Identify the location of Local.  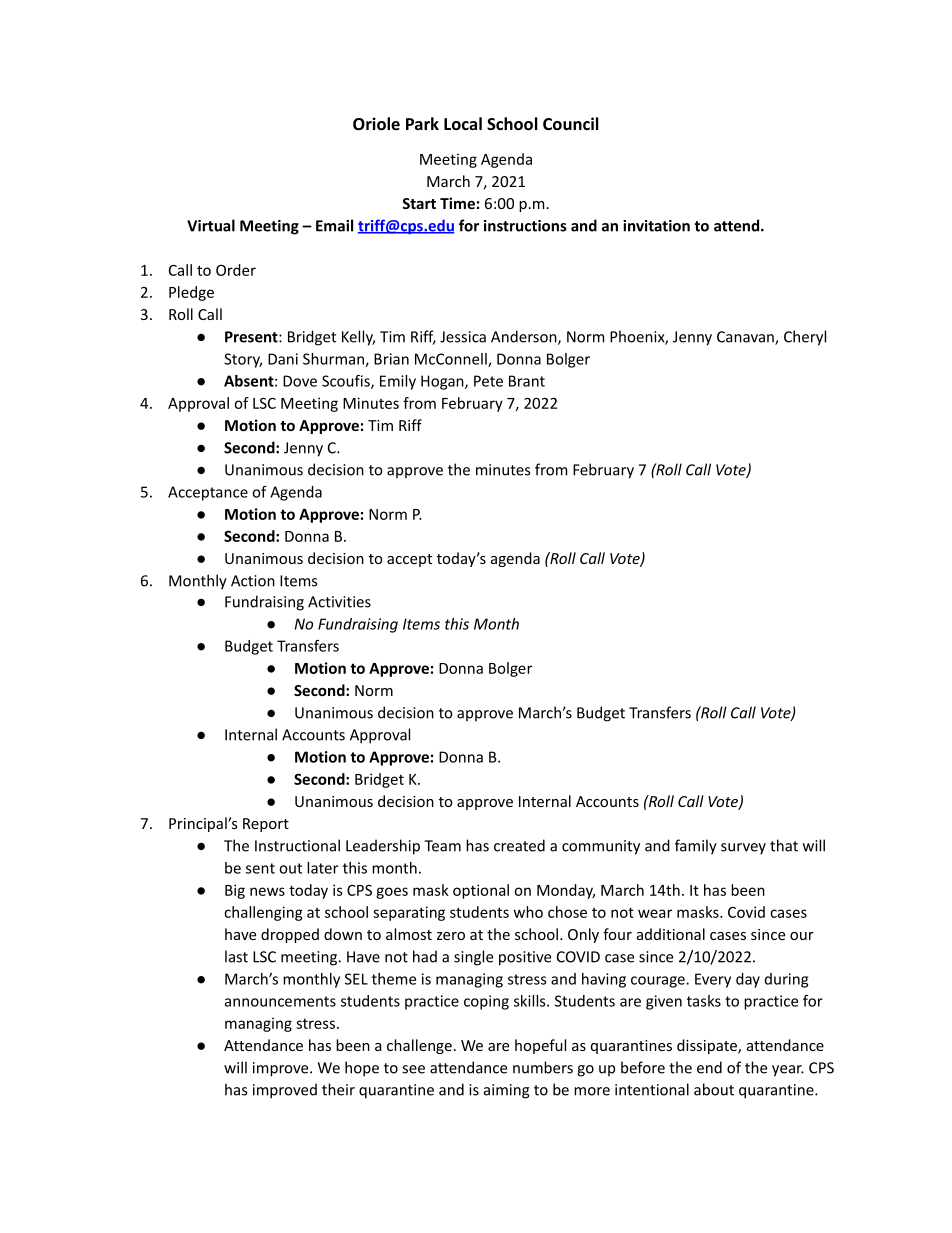
(463, 123).
